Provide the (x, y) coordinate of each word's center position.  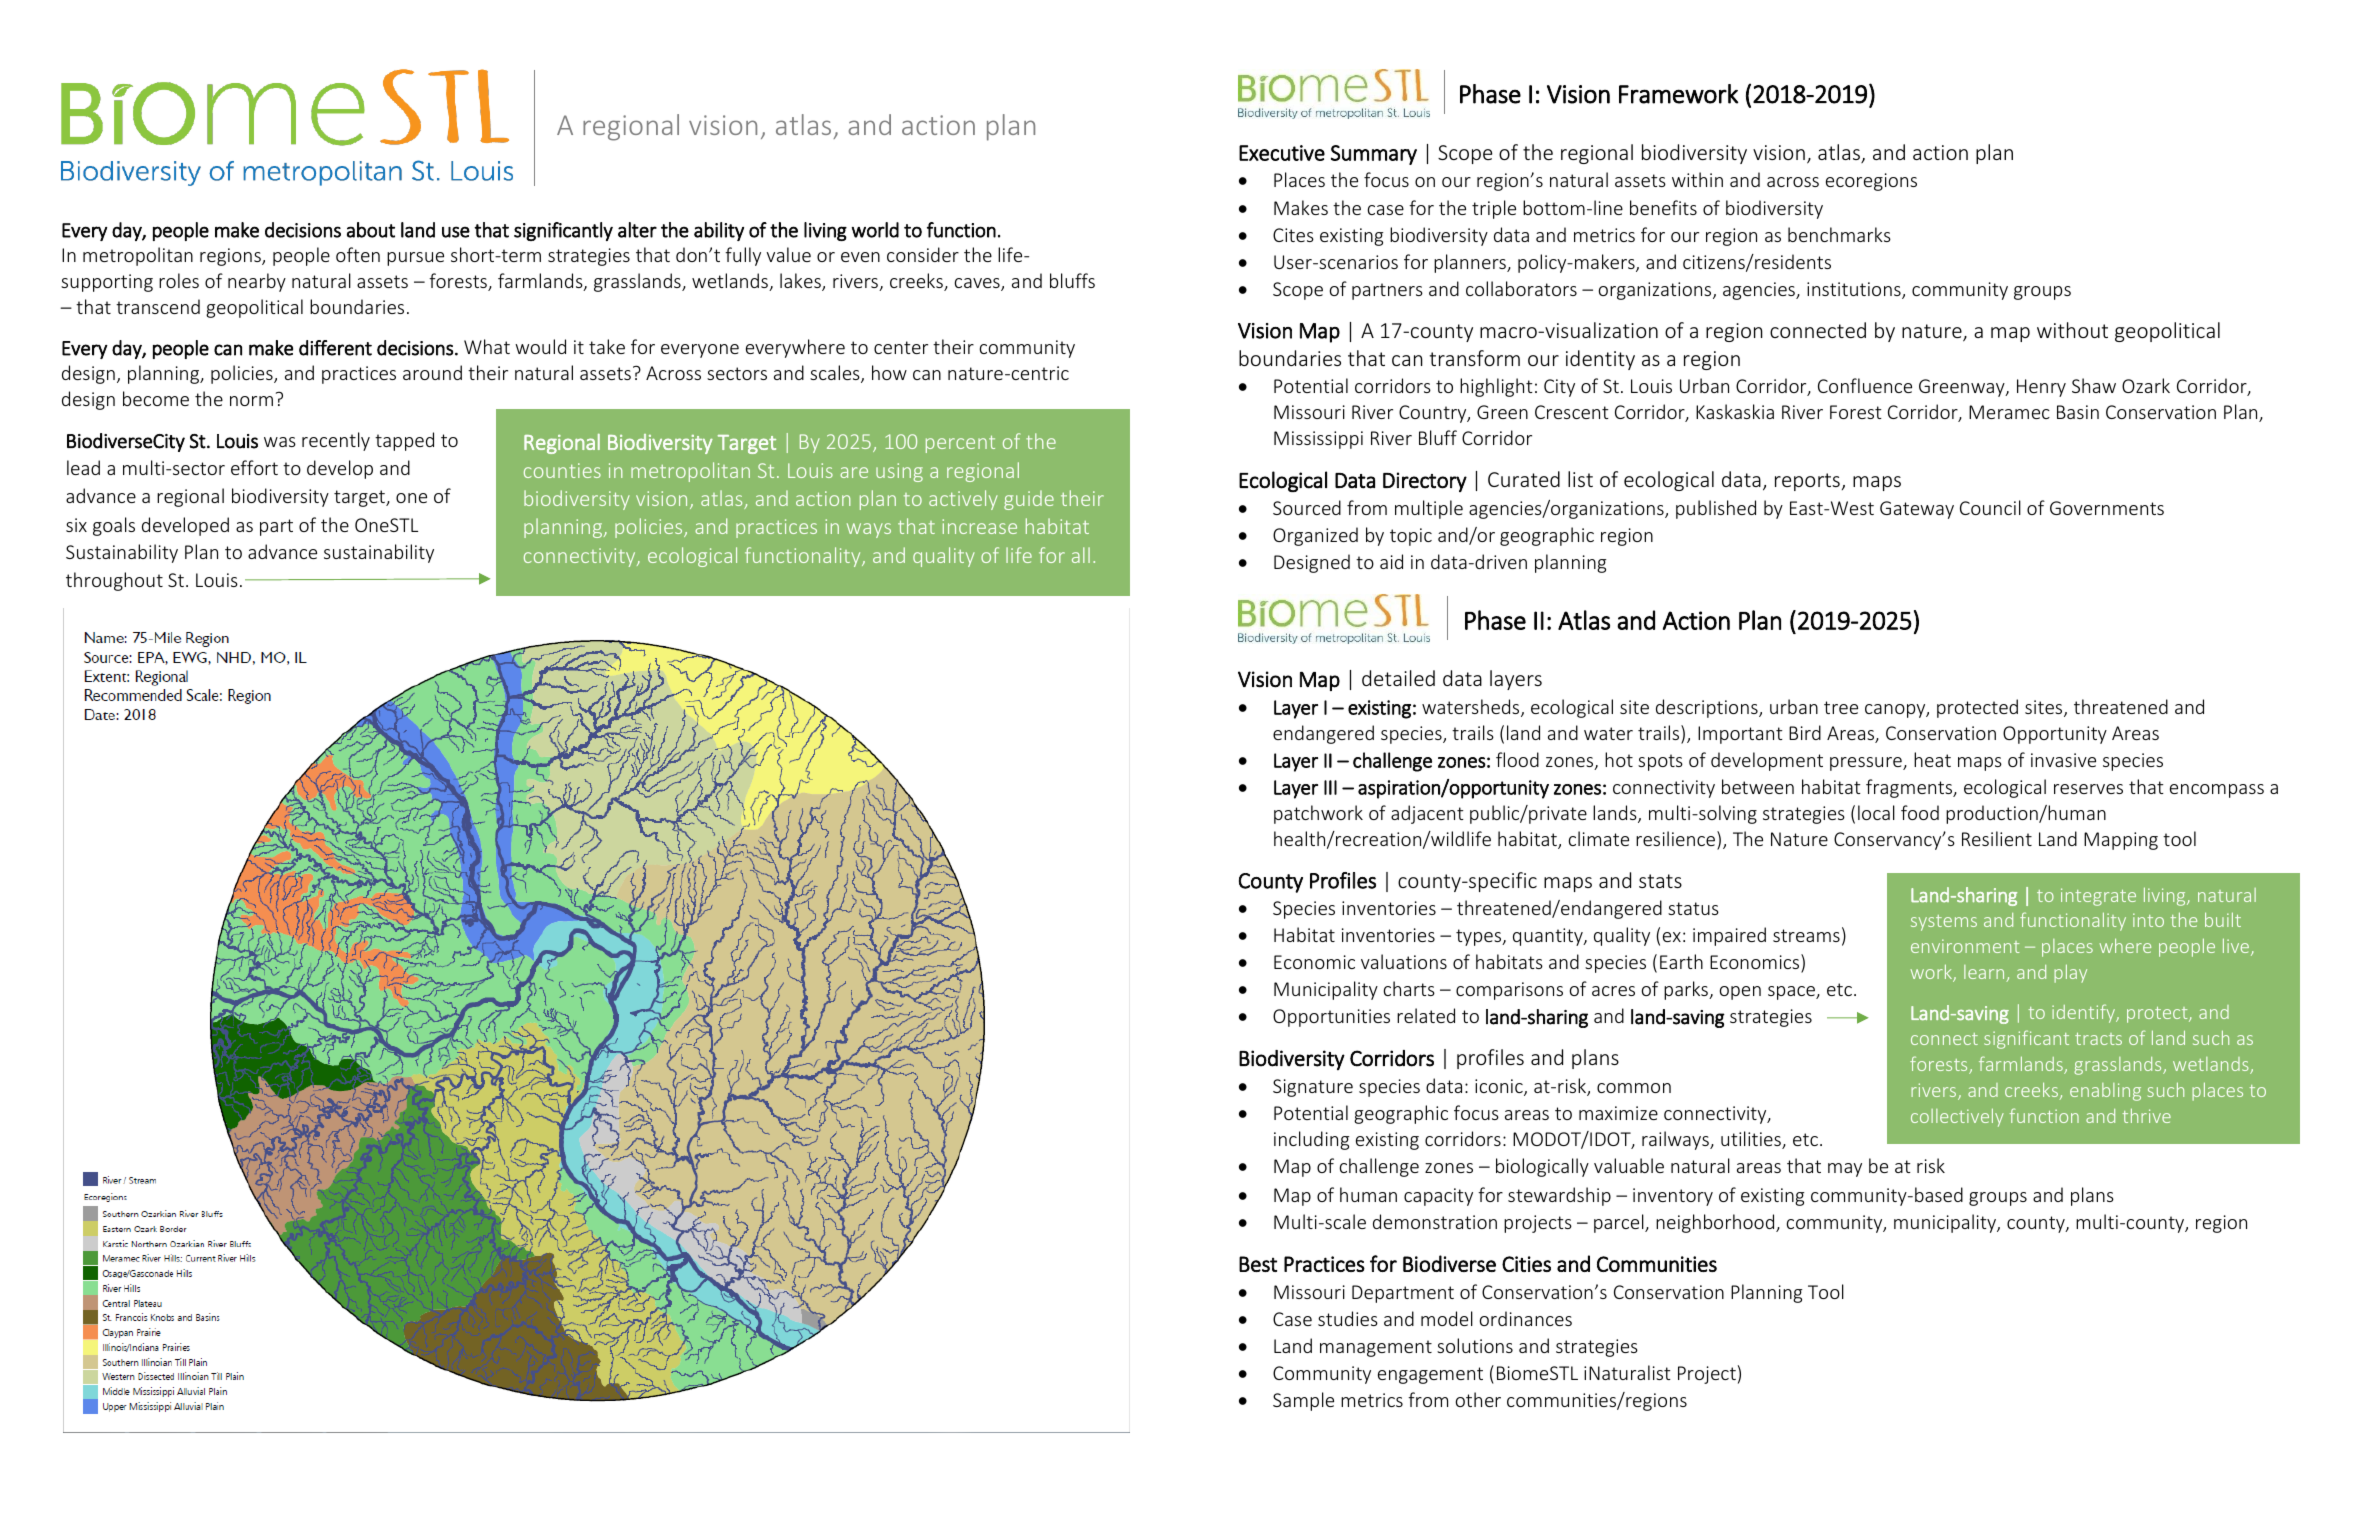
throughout (114, 581)
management (1376, 1348)
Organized (1315, 536)
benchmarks (1839, 234)
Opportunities (1331, 1018)
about (371, 230)
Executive (1282, 153)
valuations (1404, 961)
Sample (1303, 1401)
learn (1985, 973)
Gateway (1917, 510)
